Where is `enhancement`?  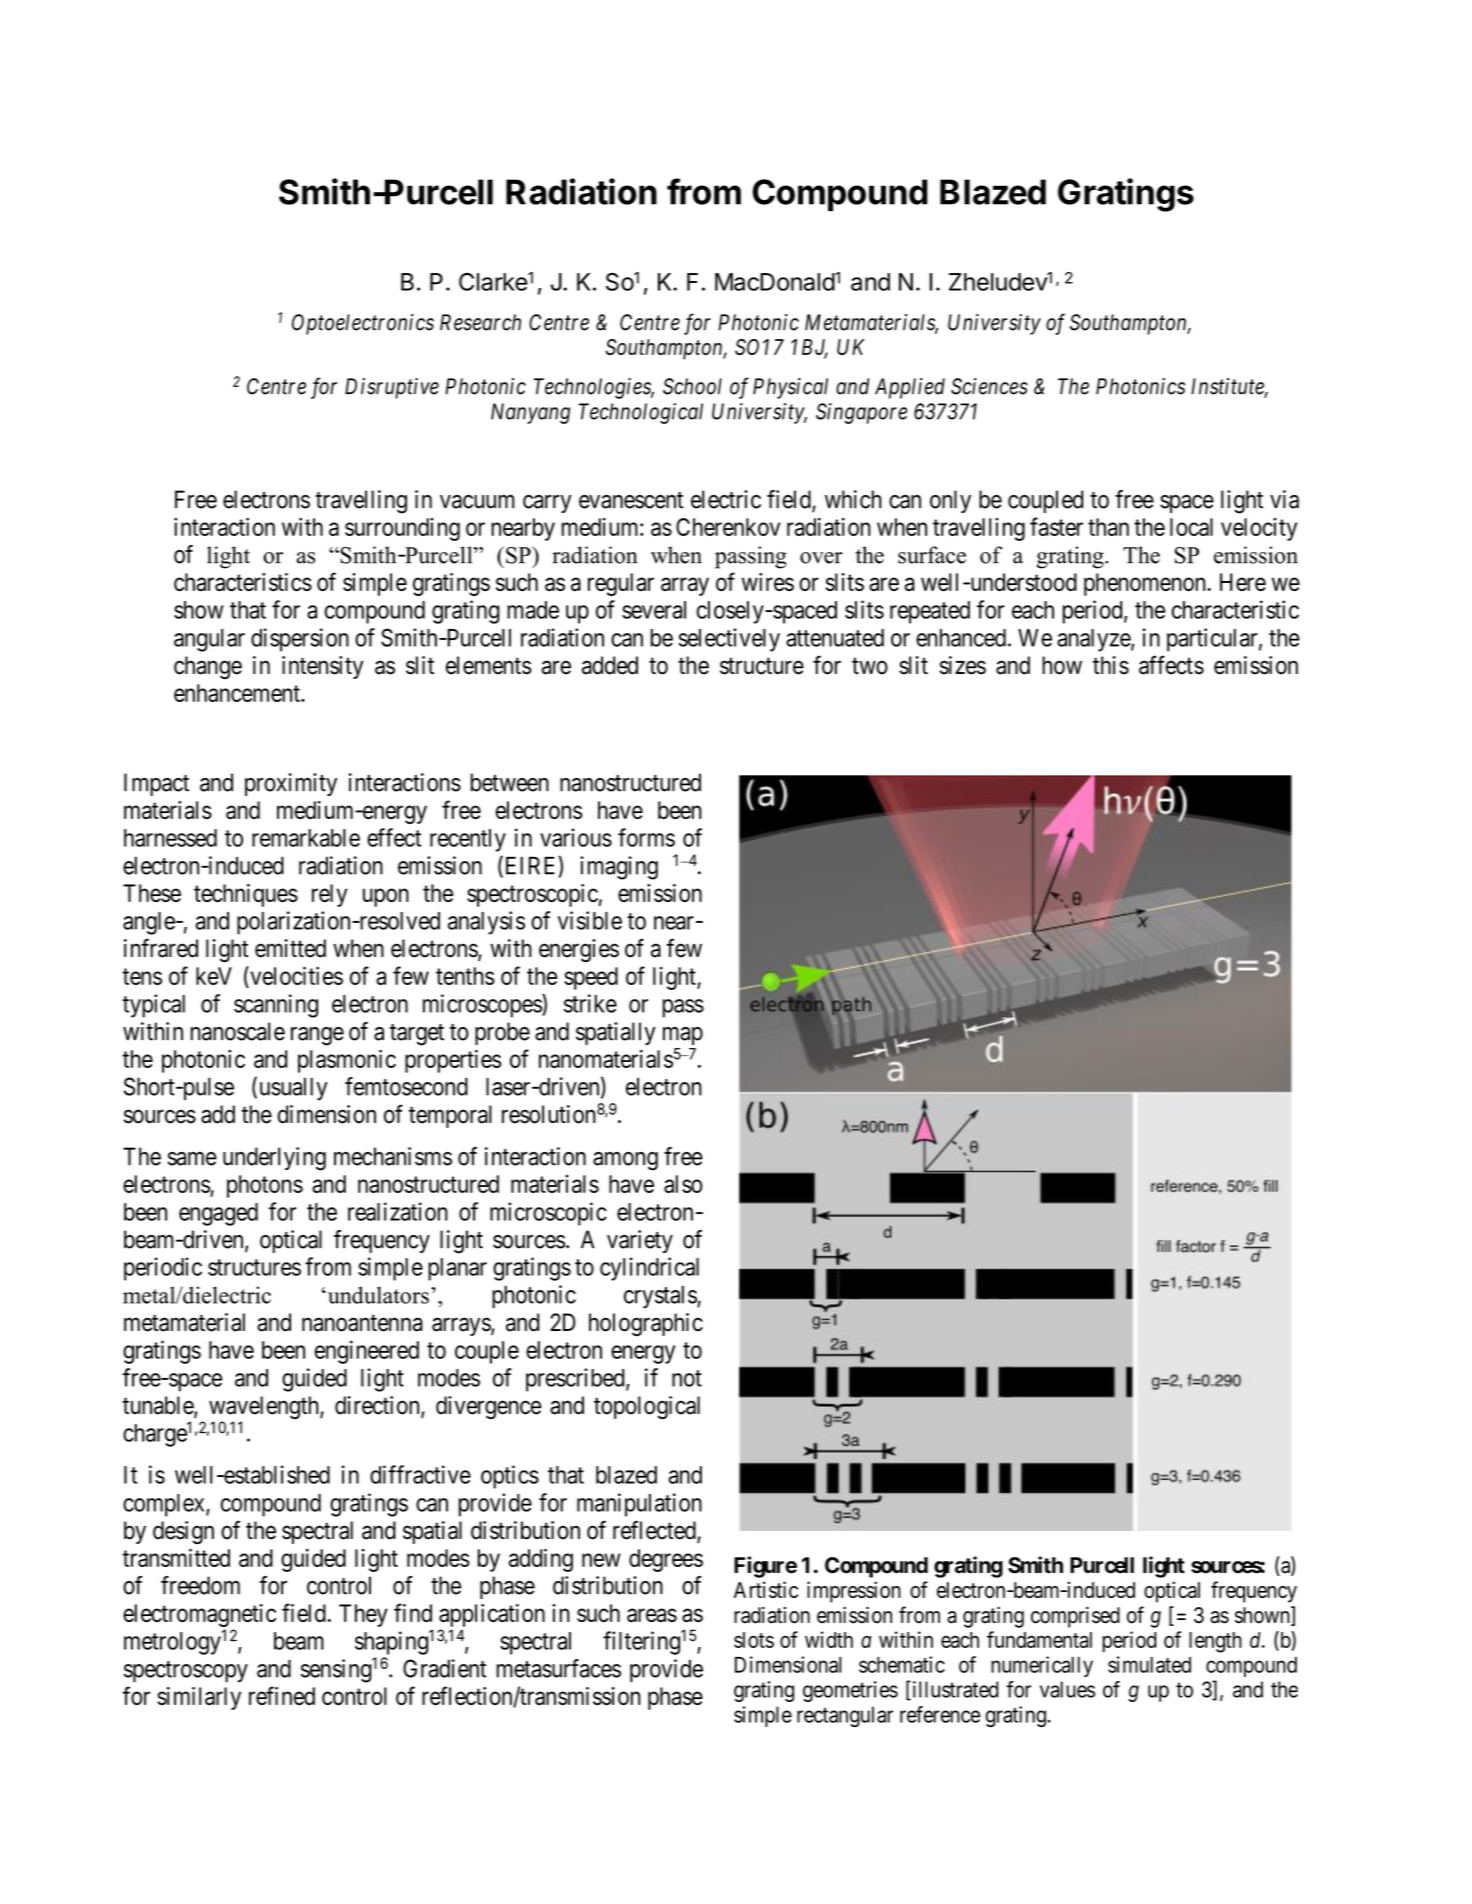 enhancement is located at coordinates (238, 693).
